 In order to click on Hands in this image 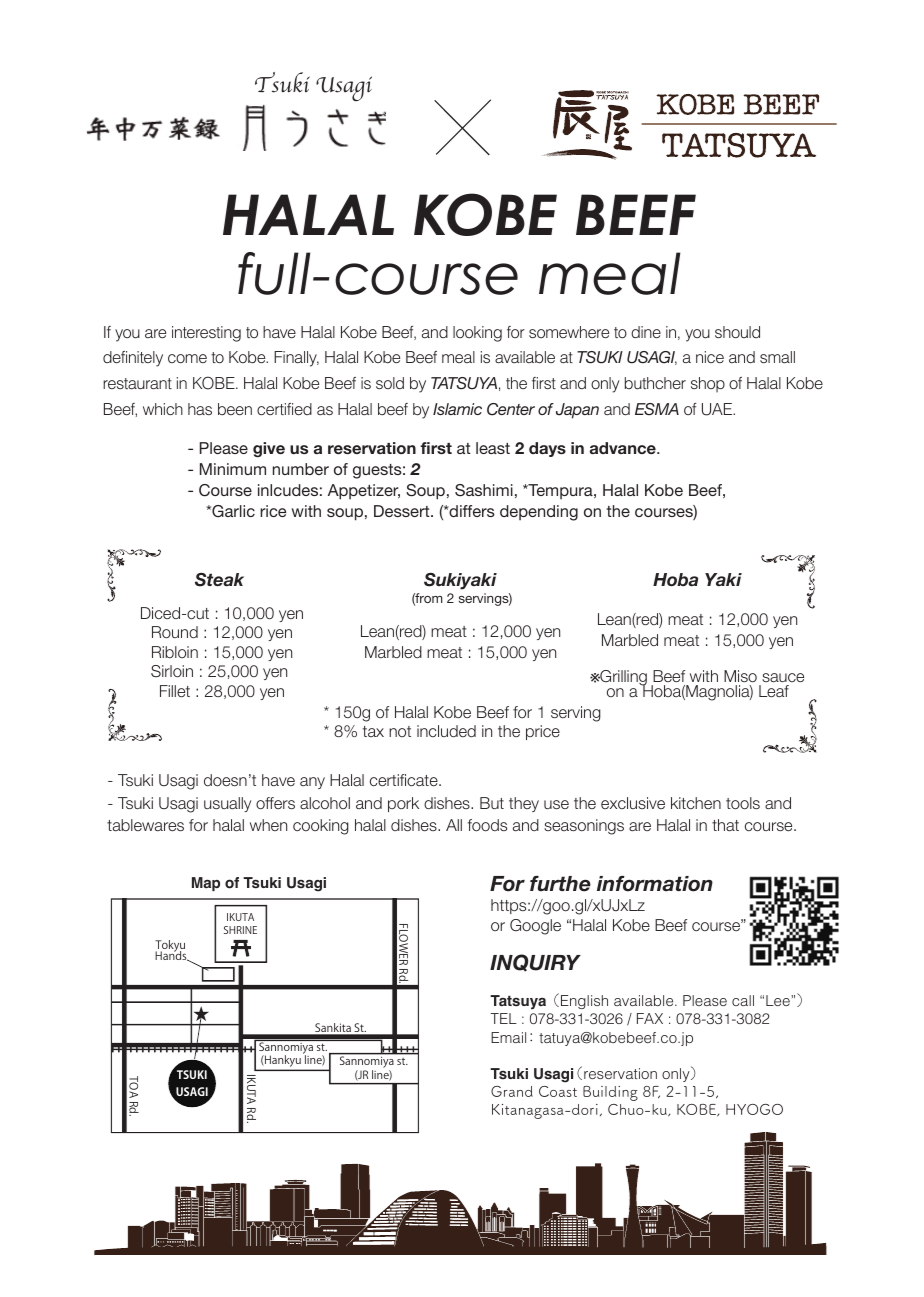, I will do `click(172, 955)`.
